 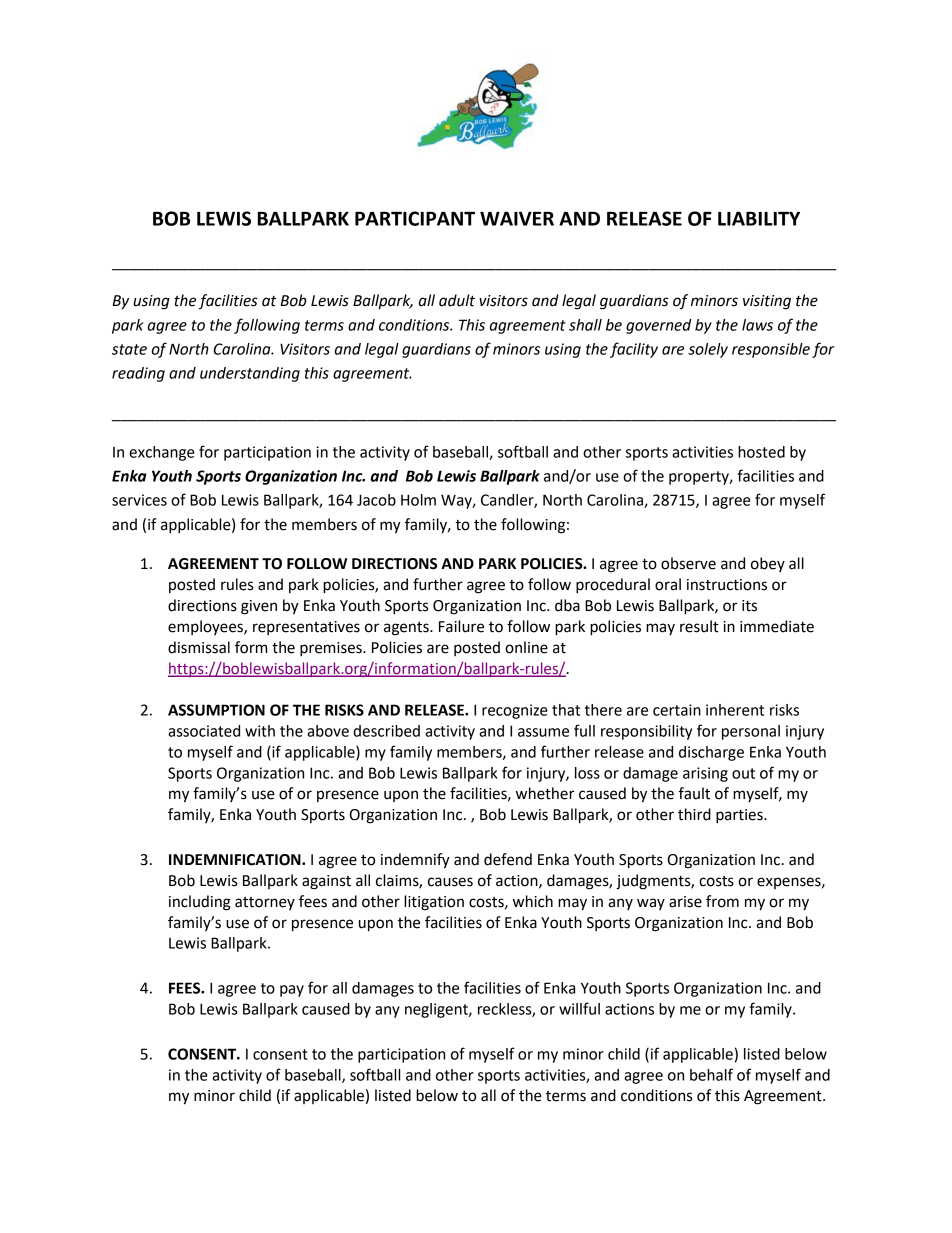 What do you see at coordinates (461, 626) in the screenshot?
I see `Failure` at bounding box center [461, 626].
